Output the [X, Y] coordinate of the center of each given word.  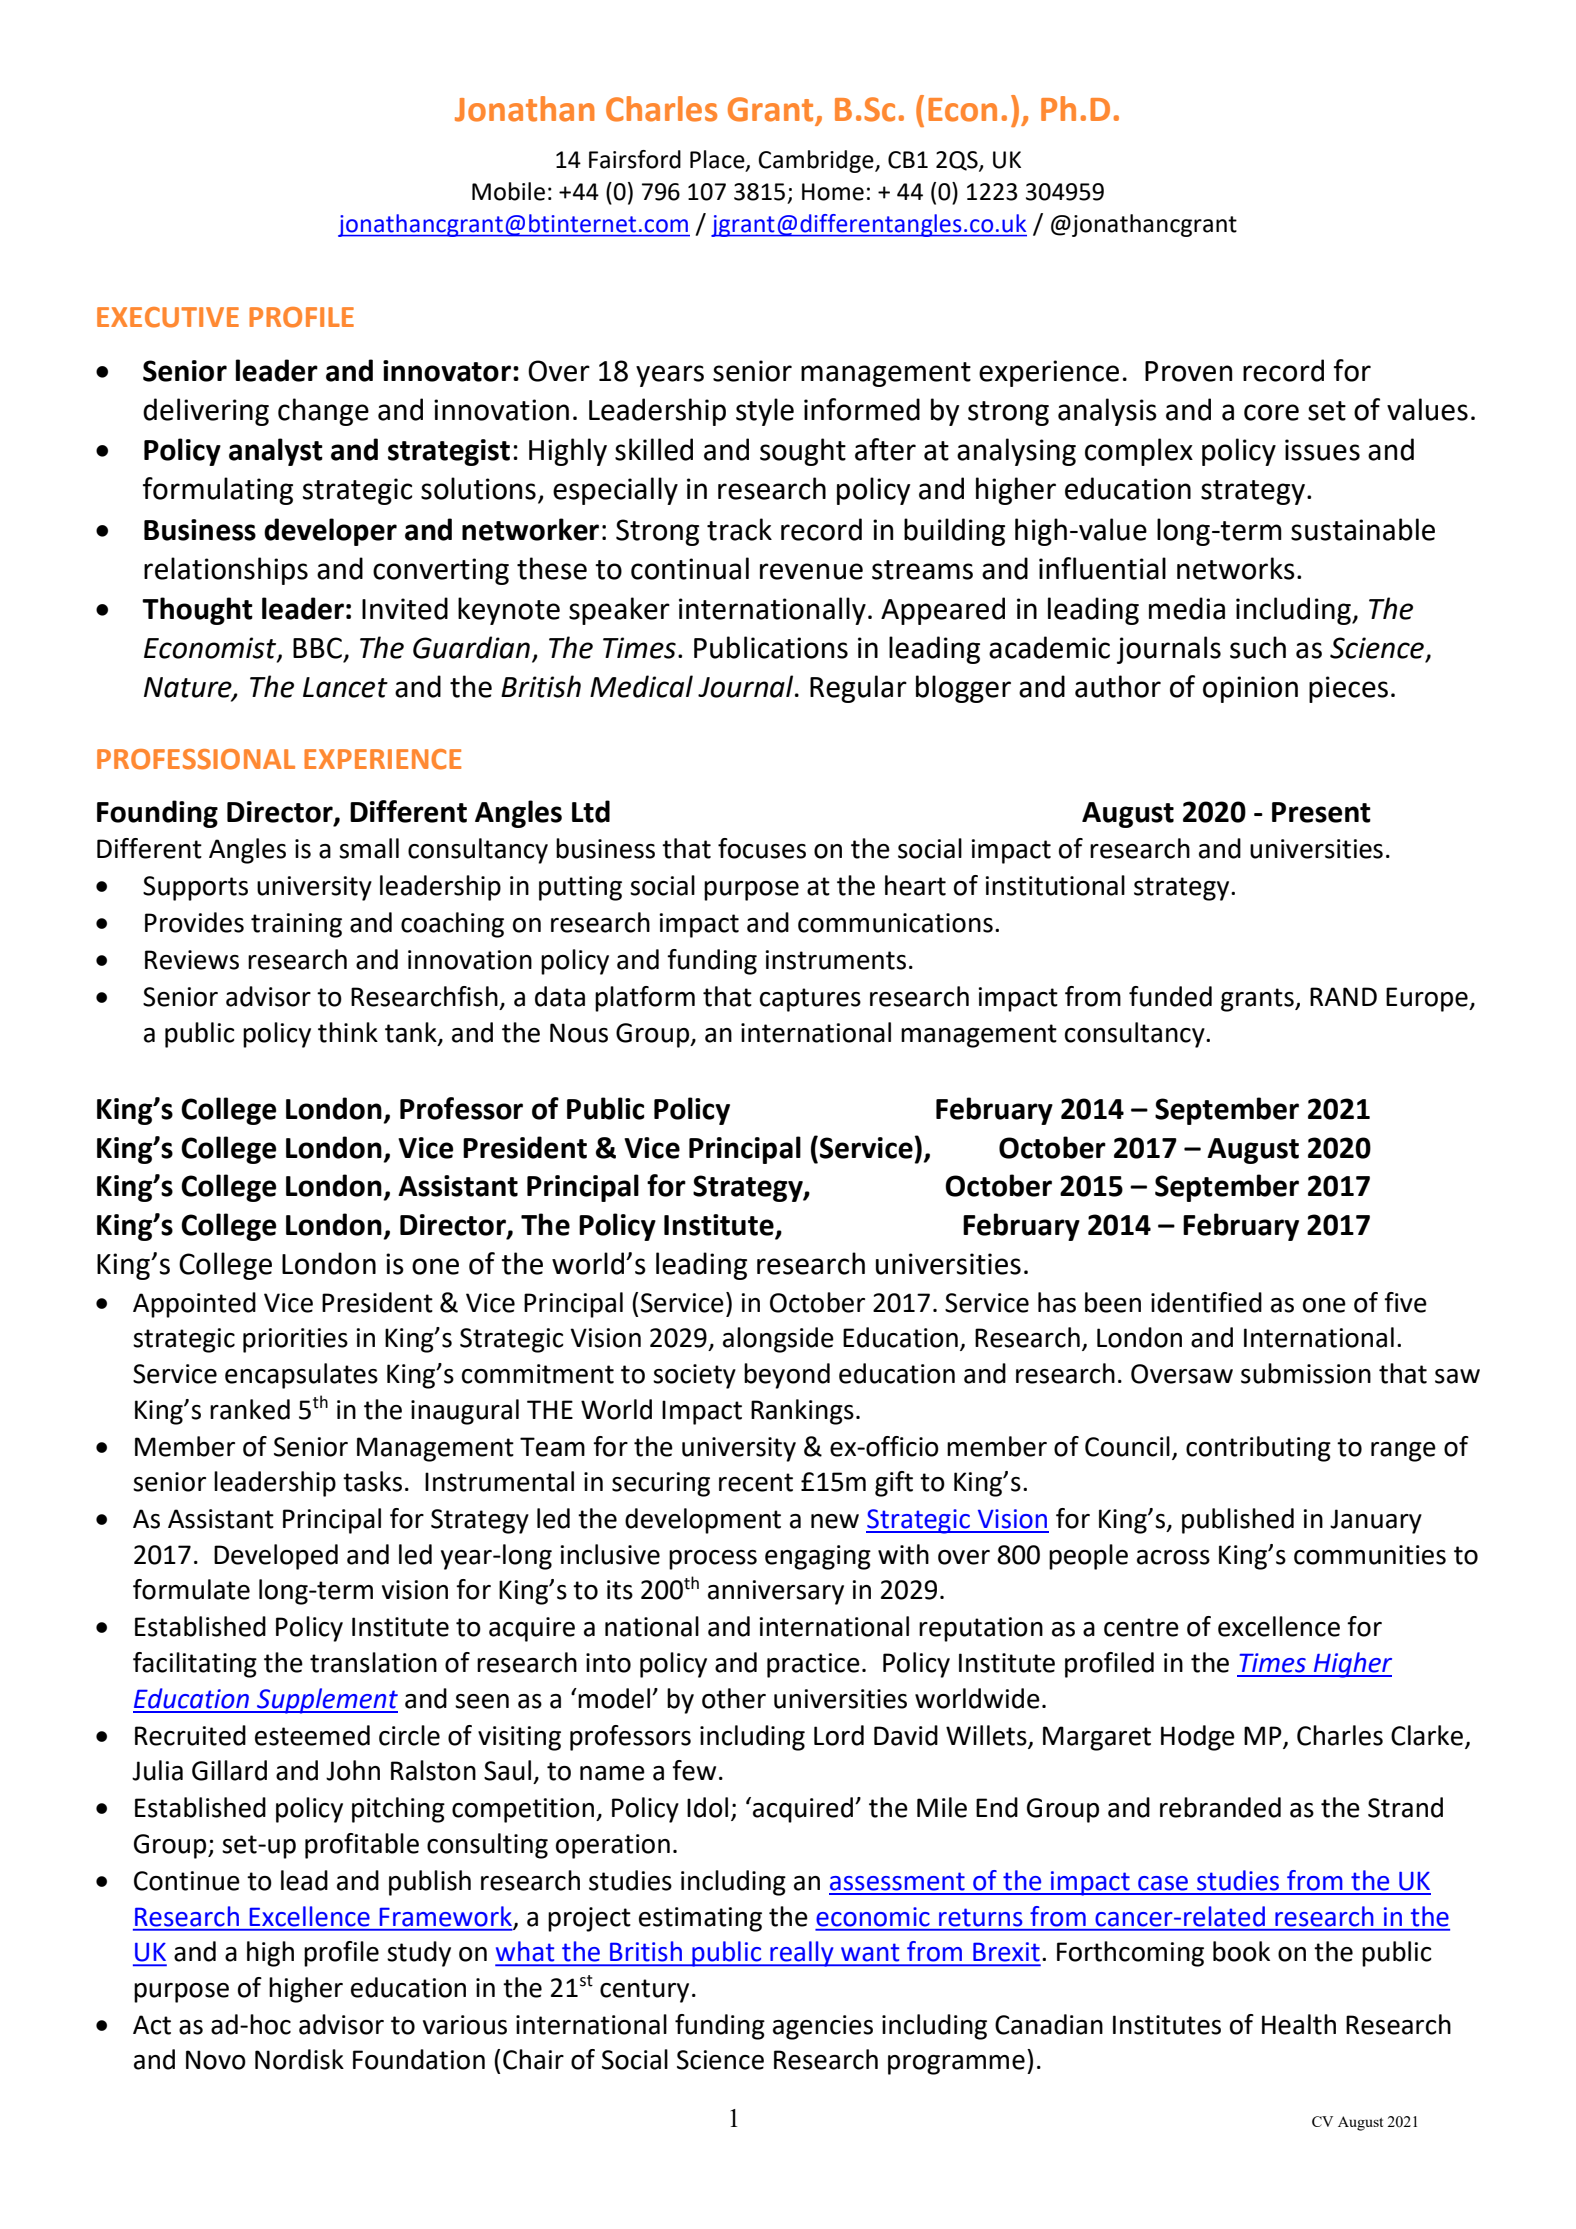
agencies [823, 2027]
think [348, 1032]
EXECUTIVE [168, 317]
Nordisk [299, 2059]
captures [810, 1000]
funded [1170, 996]
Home [833, 192]
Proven [1188, 371]
